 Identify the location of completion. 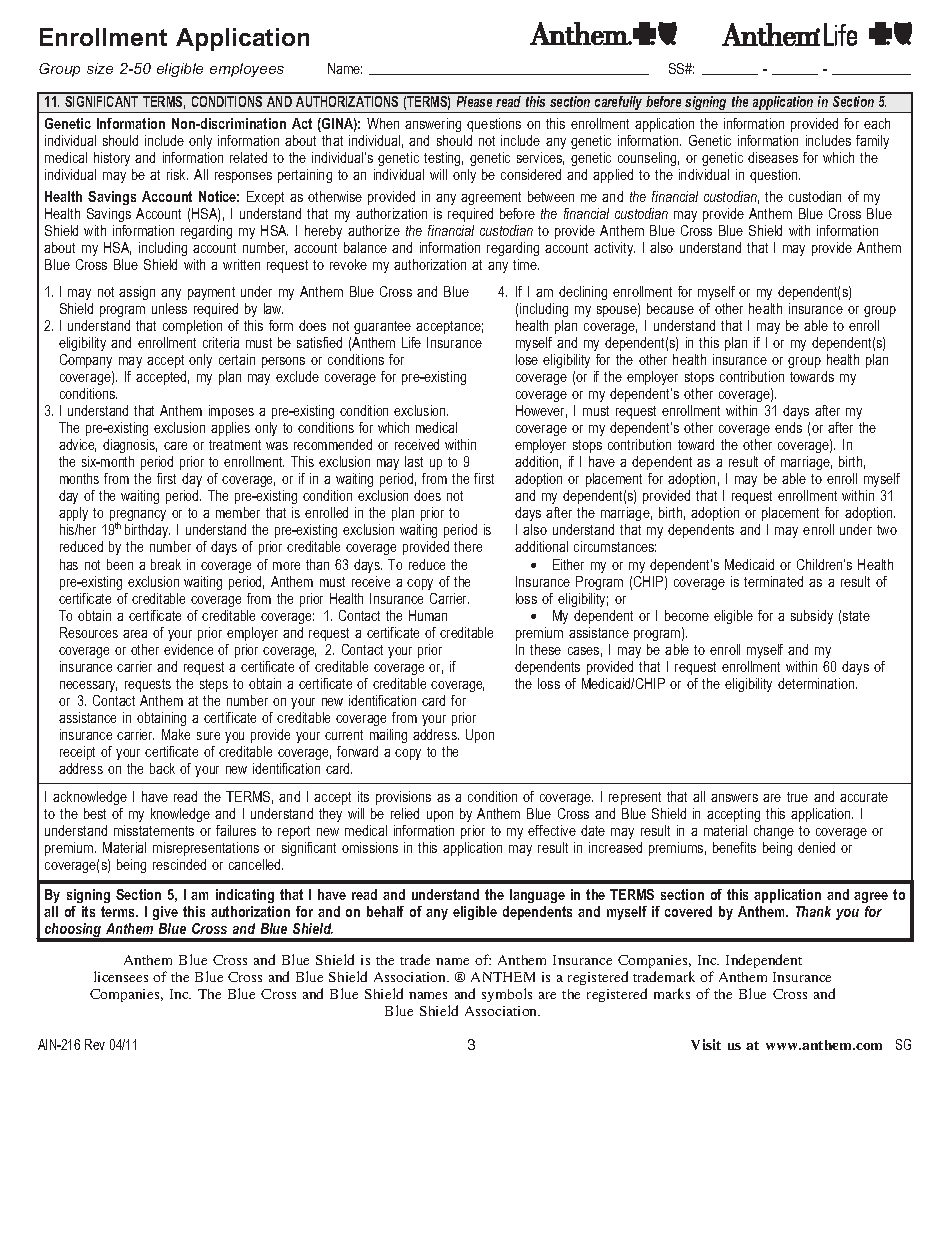
(192, 327).
